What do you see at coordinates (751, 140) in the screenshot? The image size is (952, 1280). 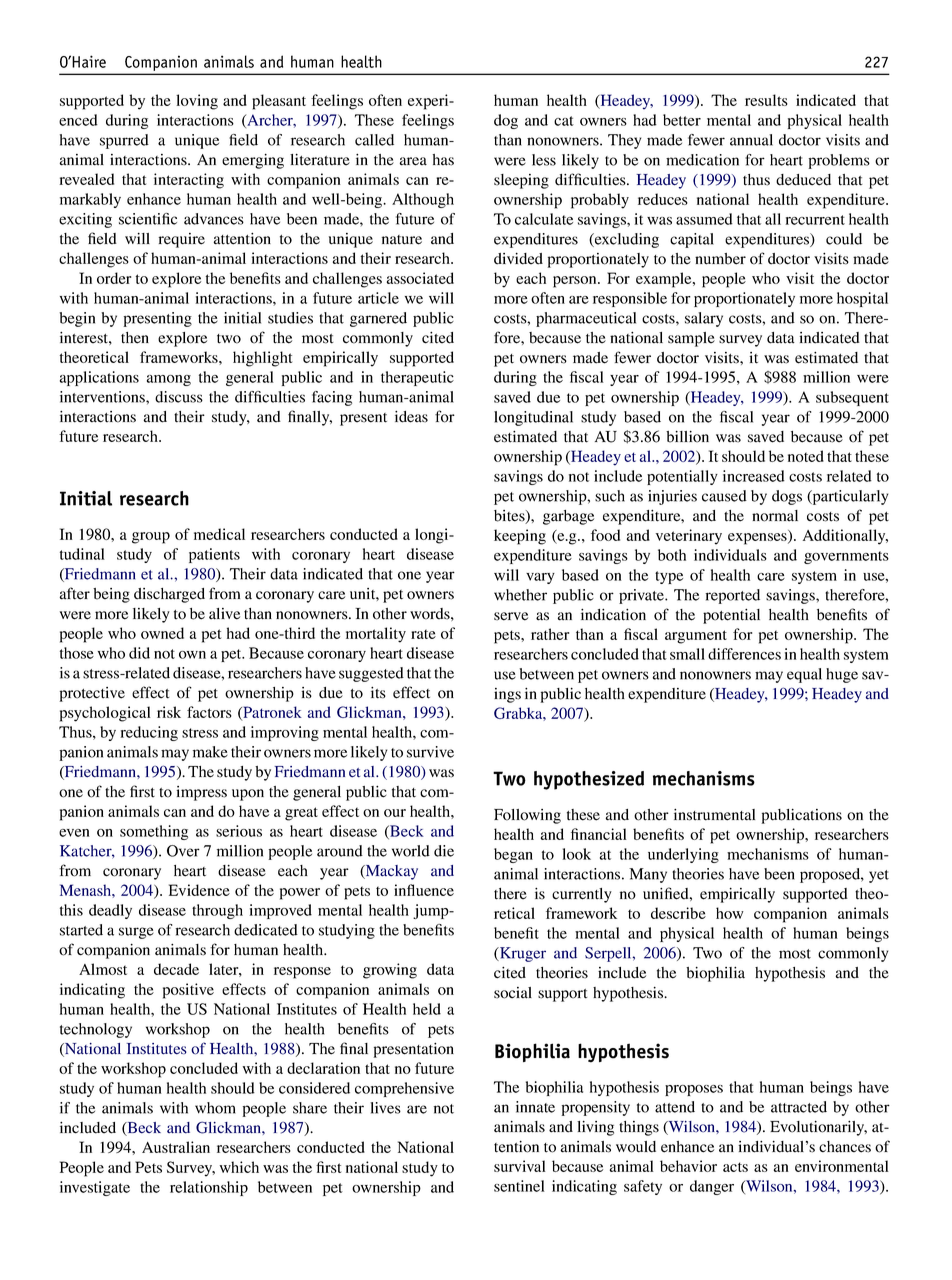 I see `annual` at bounding box center [751, 140].
